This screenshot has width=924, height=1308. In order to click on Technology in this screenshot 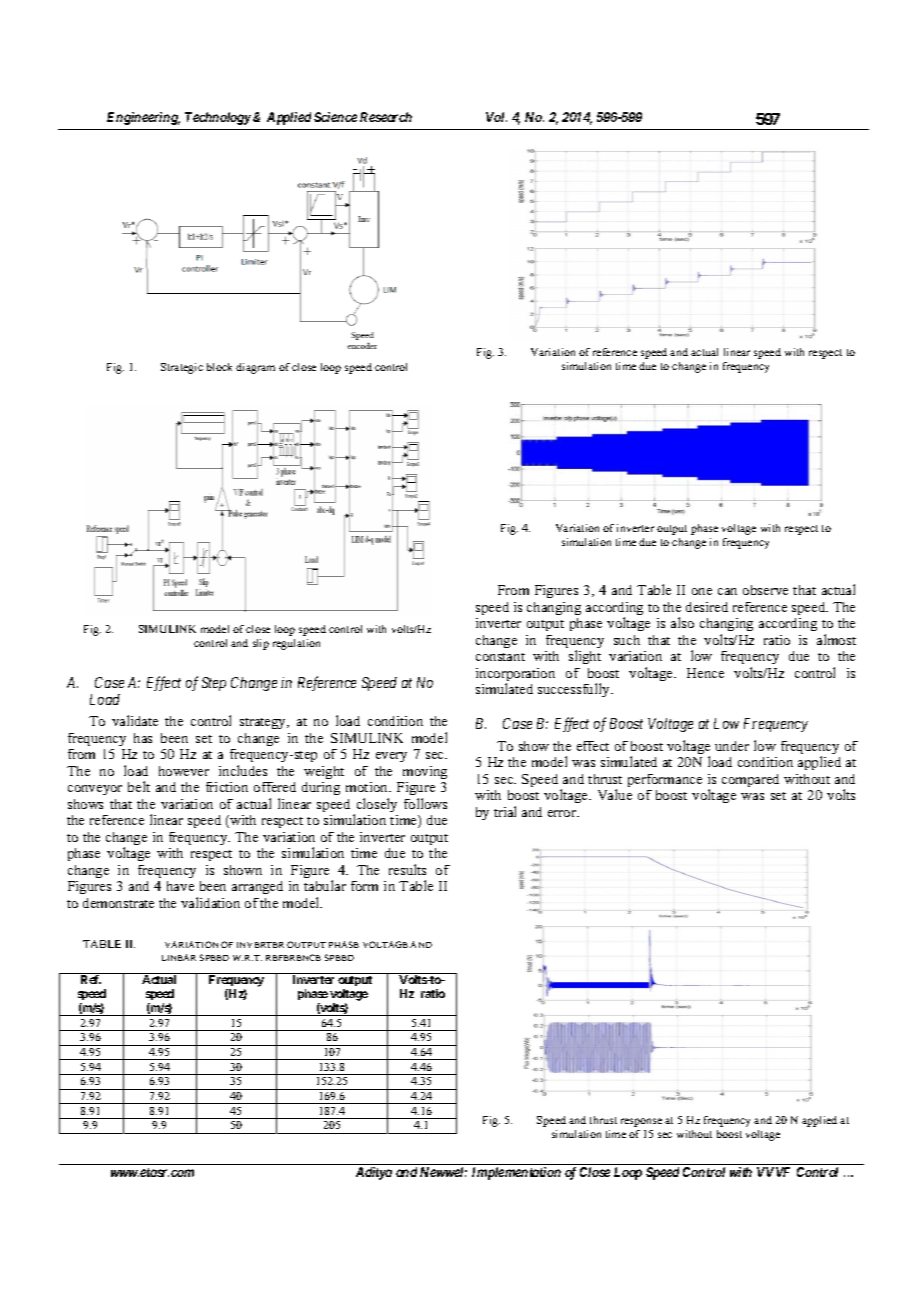, I will do `click(218, 118)`.
